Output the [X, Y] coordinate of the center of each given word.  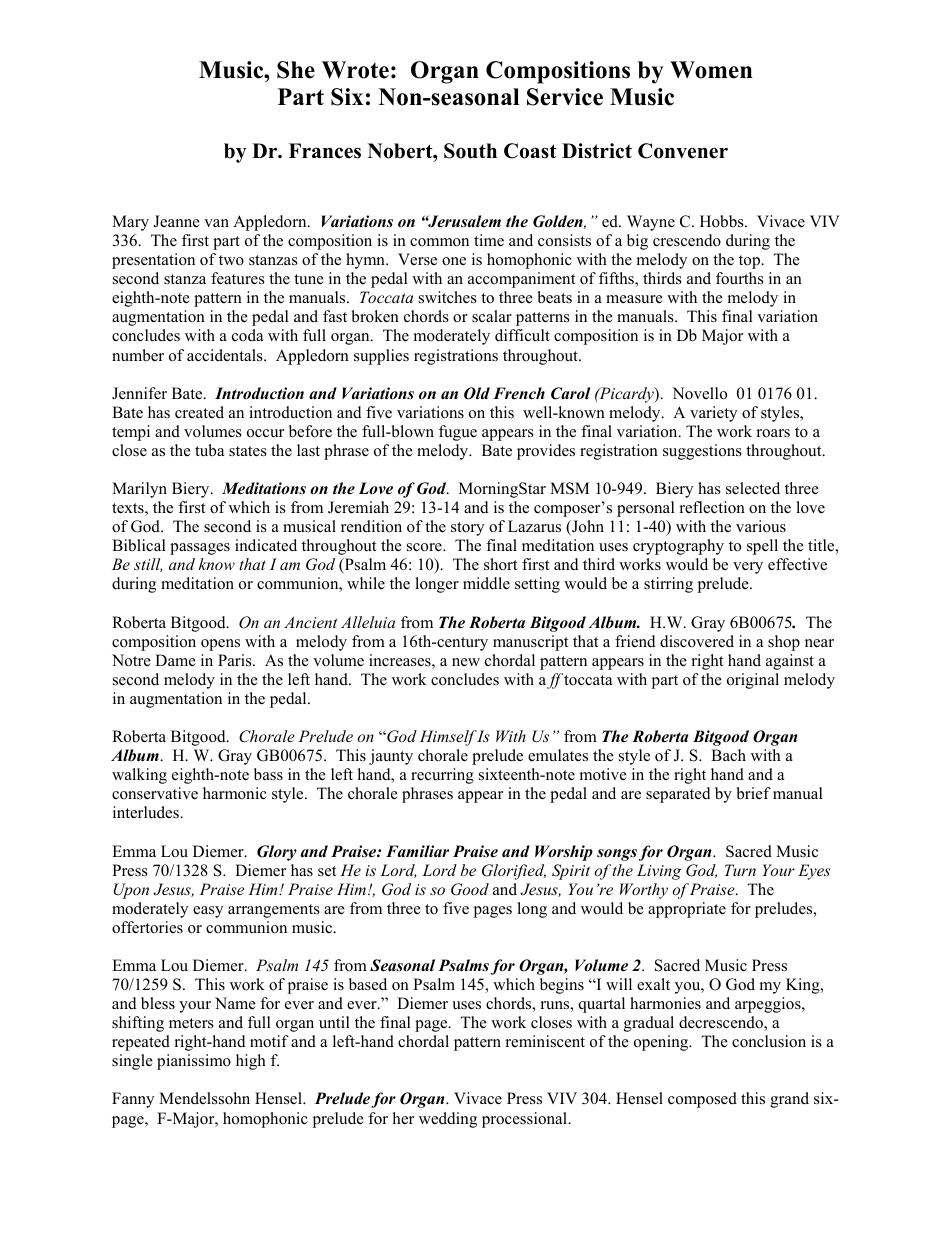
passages [200, 549]
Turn [740, 870]
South [470, 151]
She [296, 70]
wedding [448, 1120]
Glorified [514, 872]
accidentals [226, 355]
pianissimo [194, 1062]
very [748, 568]
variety [713, 414]
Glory [277, 853]
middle [486, 583]
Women [711, 70]
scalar [492, 316]
